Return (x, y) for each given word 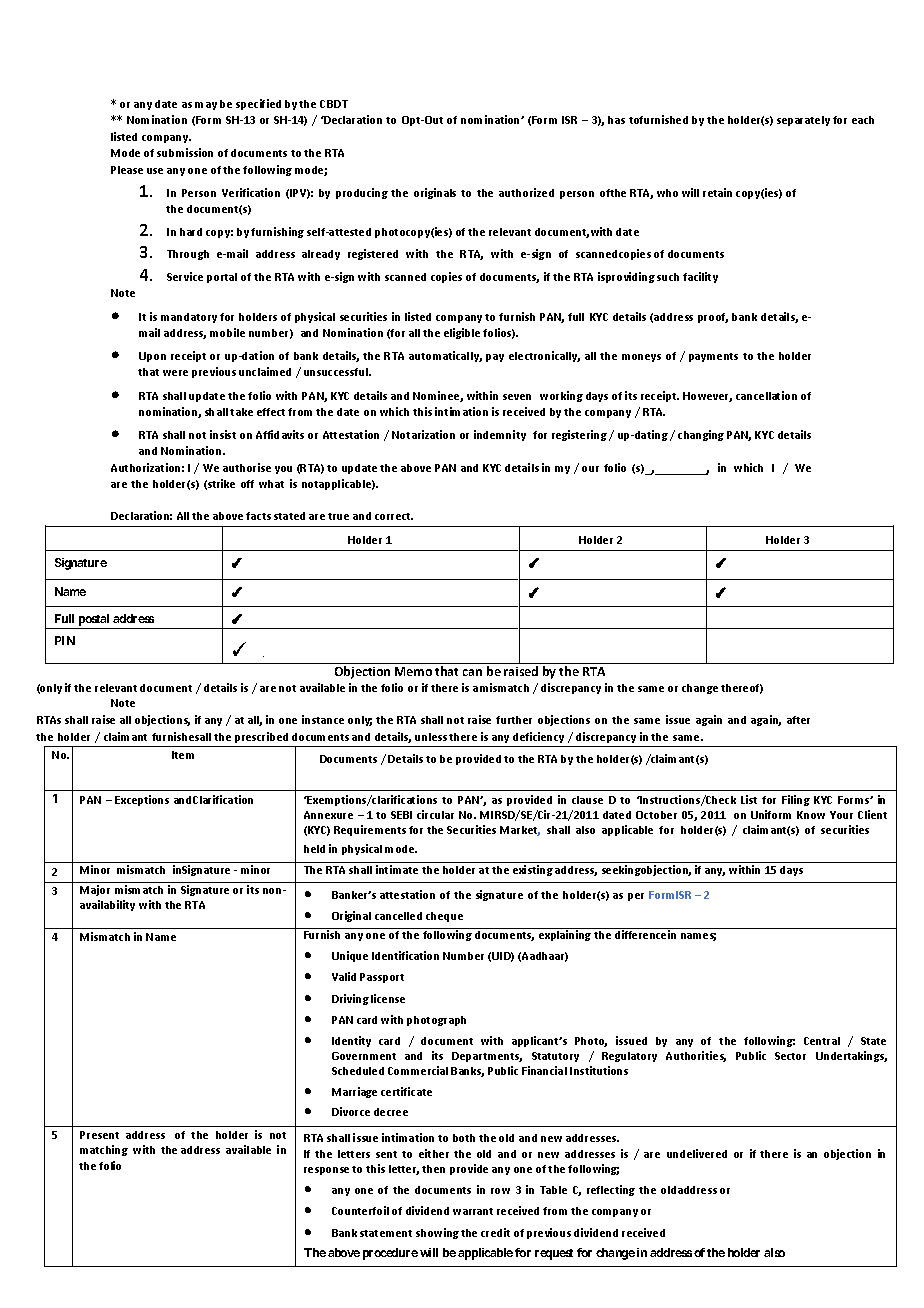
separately (803, 121)
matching (104, 1150)
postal (94, 621)
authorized (526, 192)
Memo (413, 671)
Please (127, 170)
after (798, 720)
